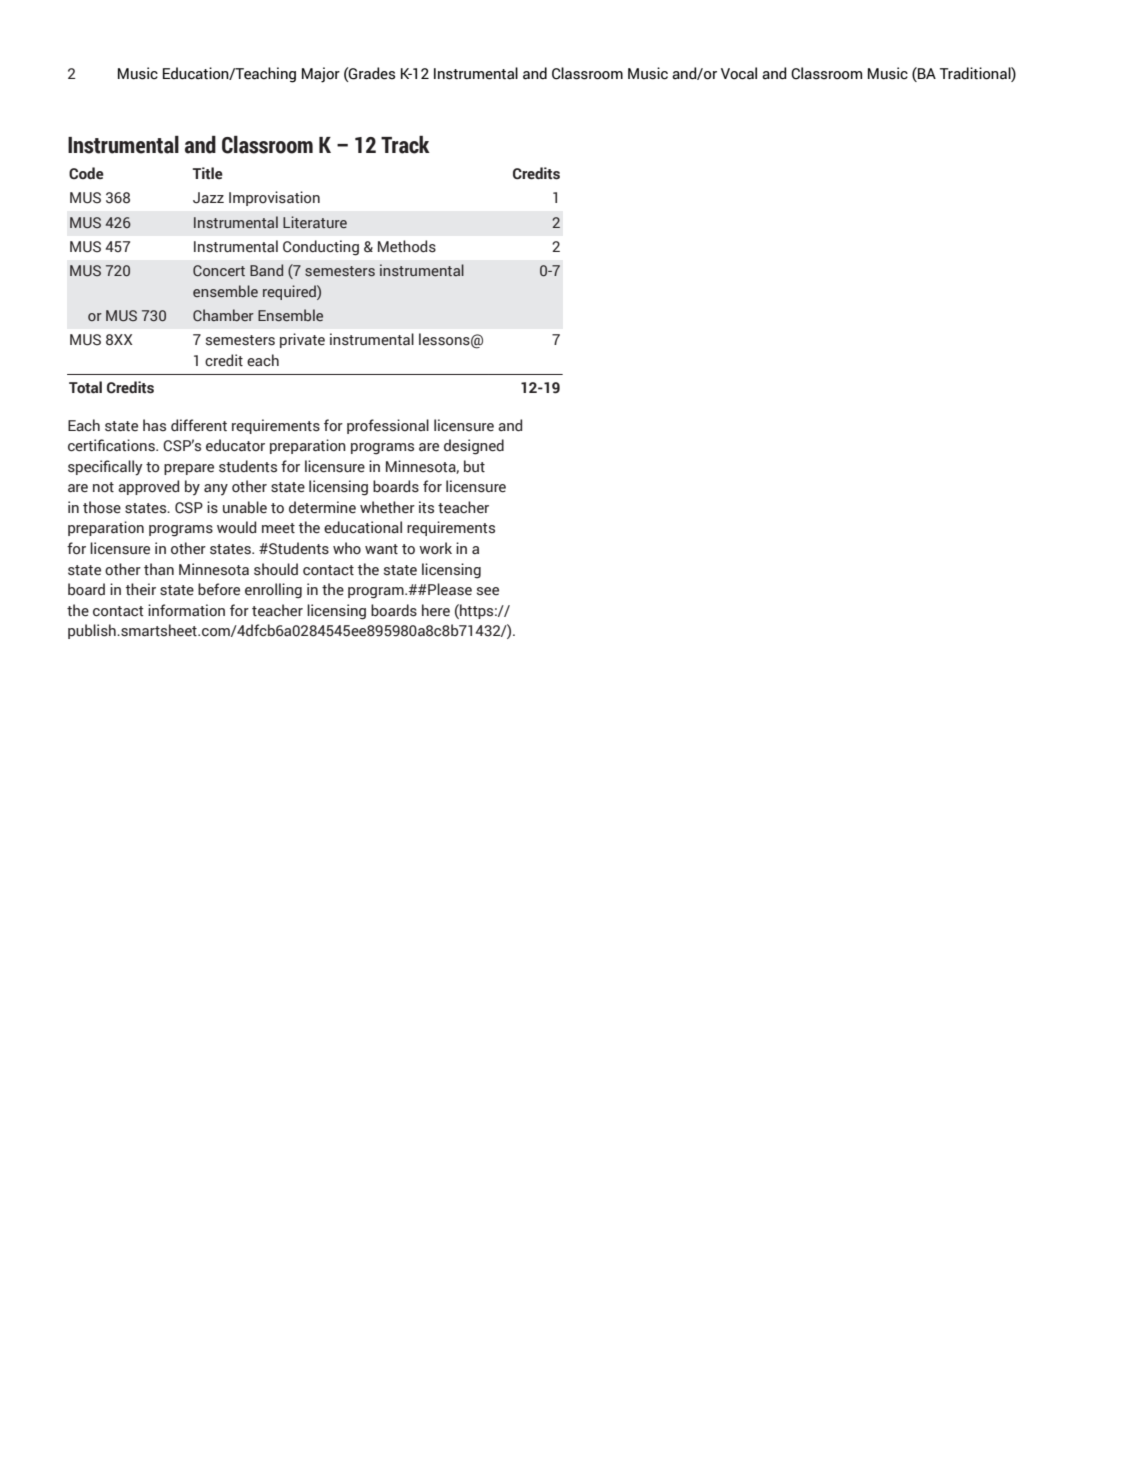 The height and width of the screenshot is (1481, 1145). I want to click on Vocal, so click(739, 73).
